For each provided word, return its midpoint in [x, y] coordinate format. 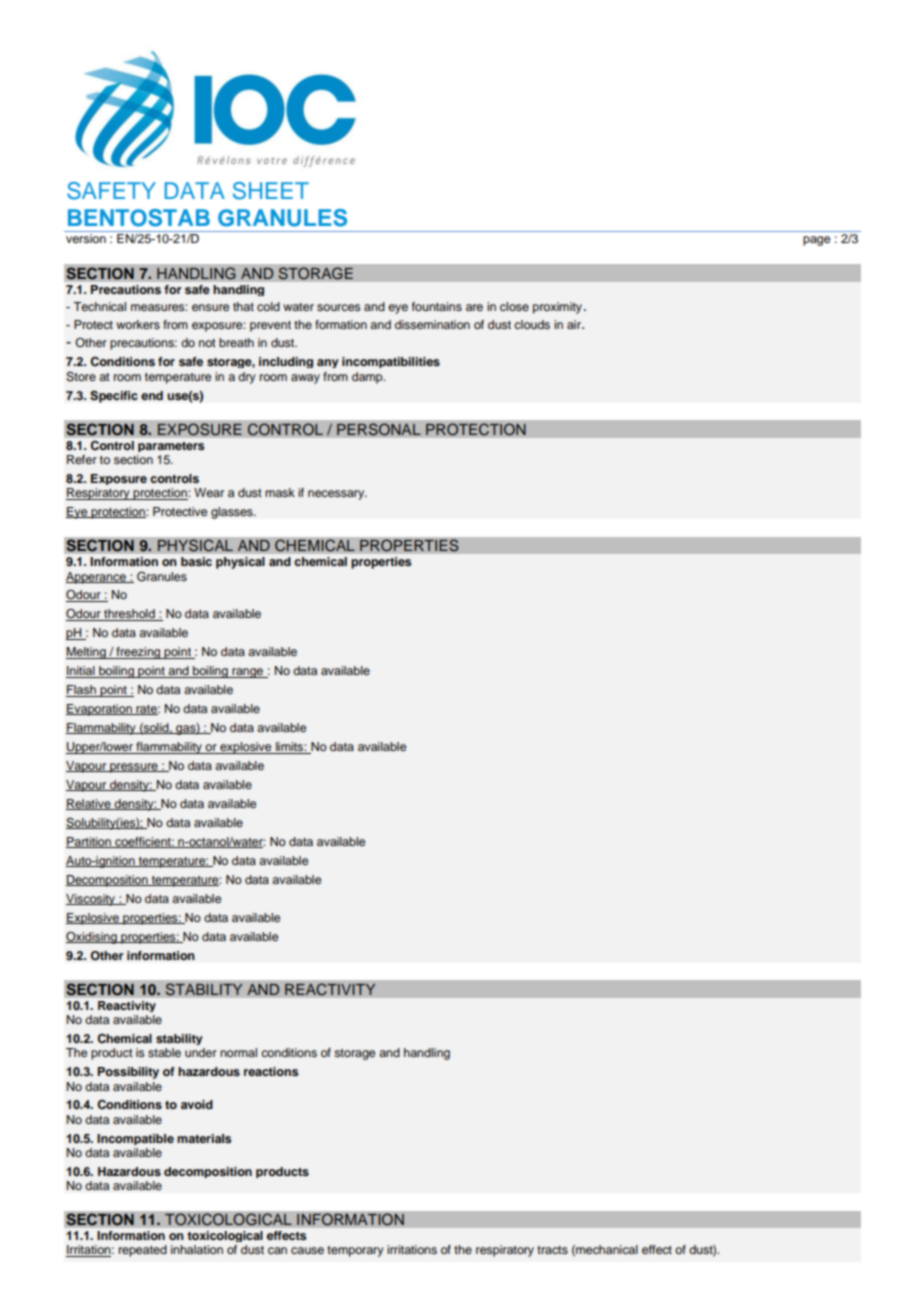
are [474, 307]
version [86, 238]
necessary [337, 495]
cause [307, 1250]
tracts [552, 1250]
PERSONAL [379, 429]
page [816, 241]
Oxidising [92, 938]
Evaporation [100, 710]
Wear [209, 492]
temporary [355, 1251]
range [247, 673]
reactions [271, 1071]
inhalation [197, 1249]
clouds [532, 324]
